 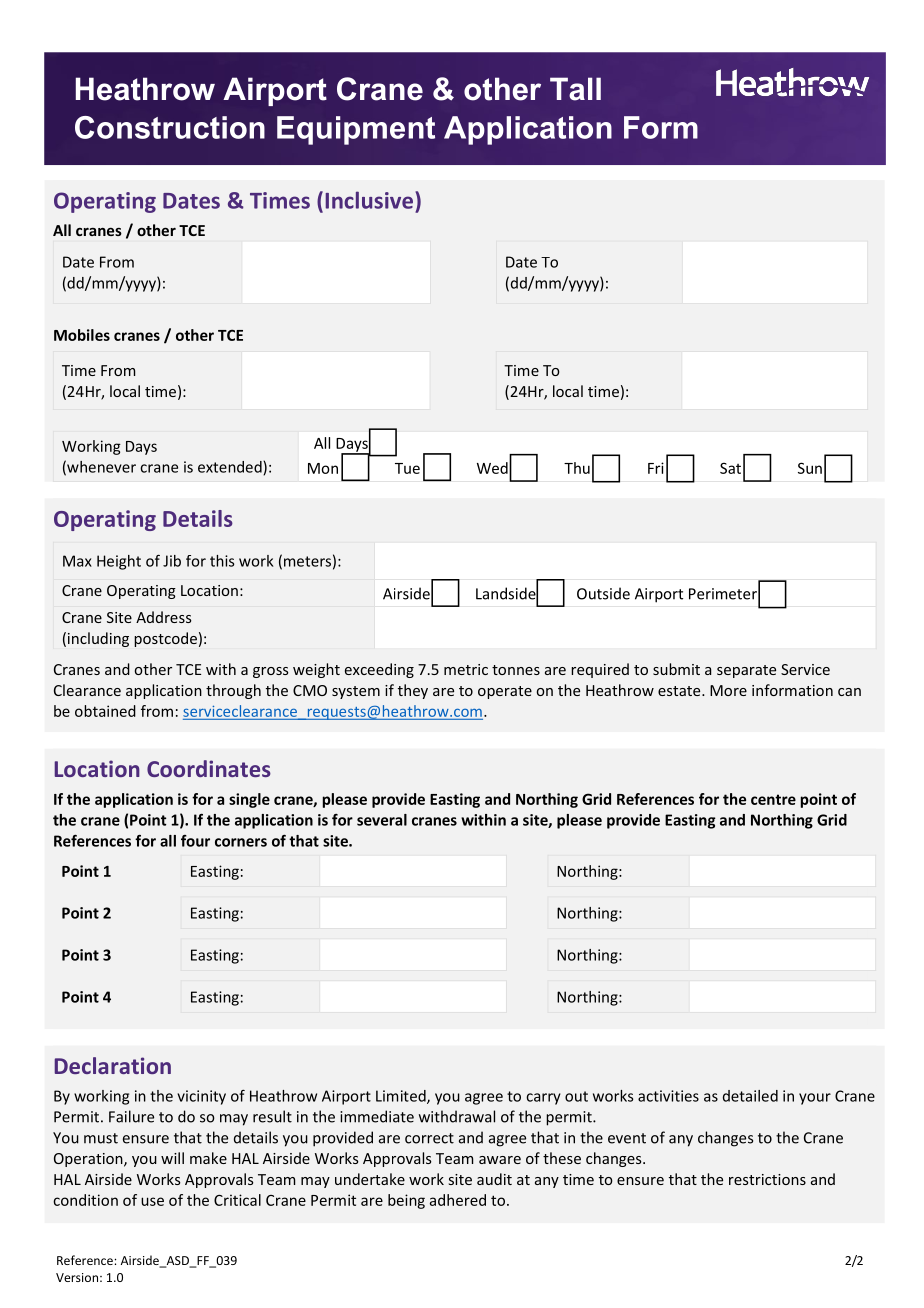 I want to click on Limited, so click(x=402, y=1097).
